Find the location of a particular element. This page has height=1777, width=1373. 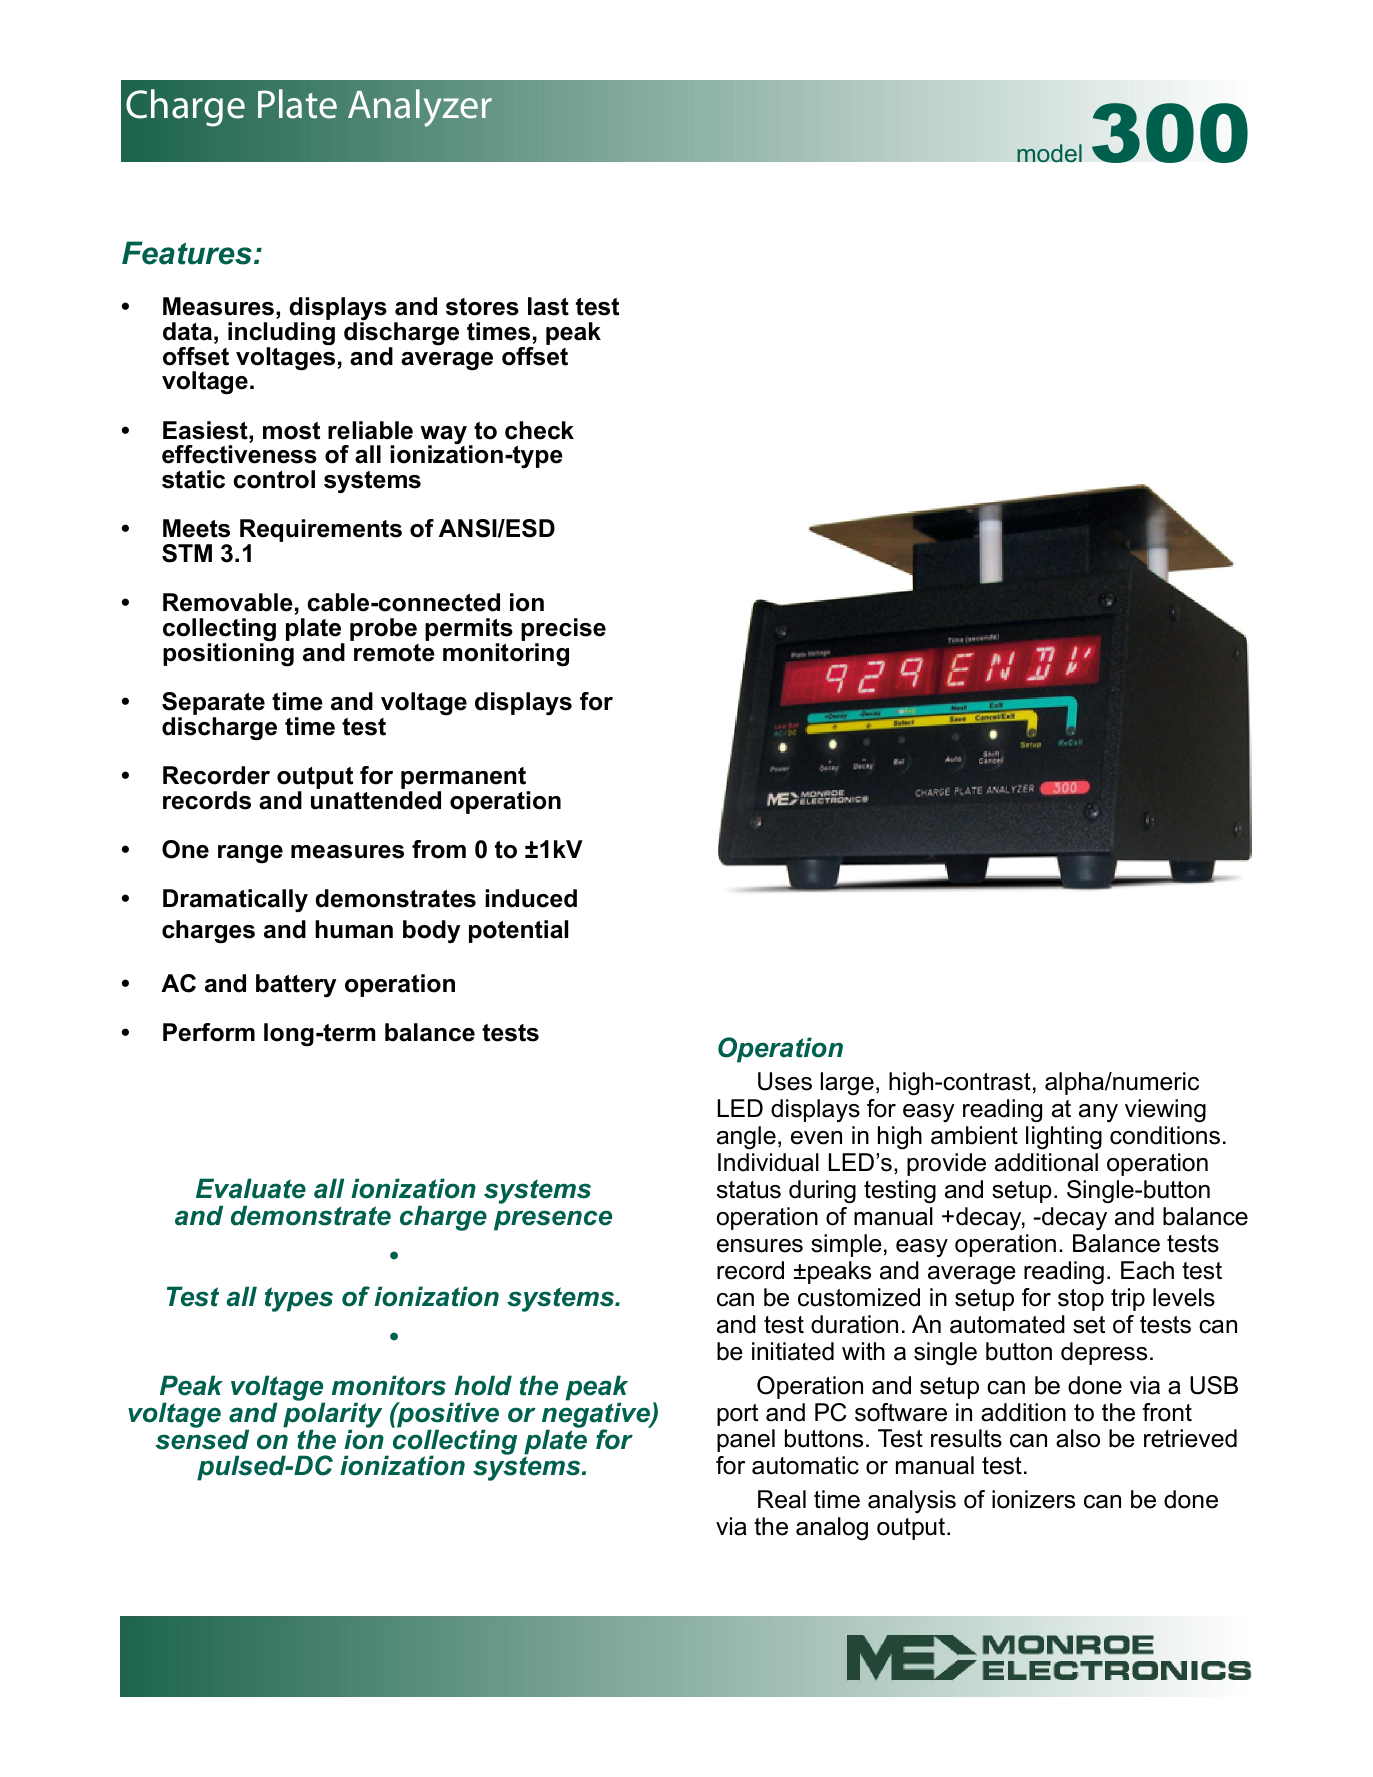

model is located at coordinates (1049, 153).
